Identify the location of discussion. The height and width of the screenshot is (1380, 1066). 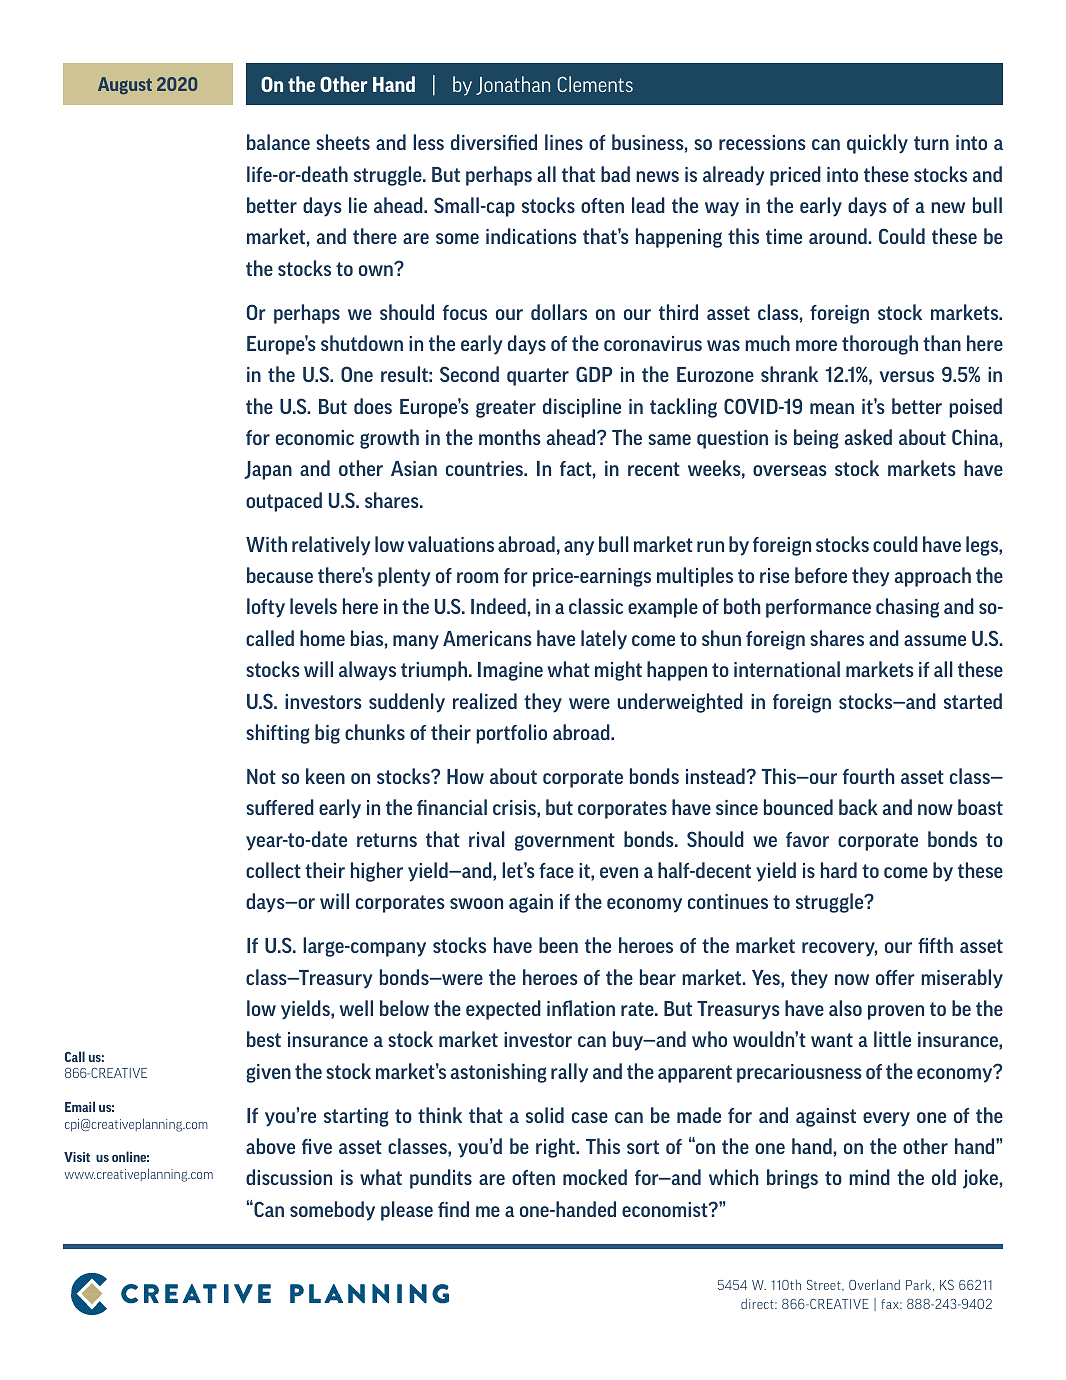
(289, 1177).
